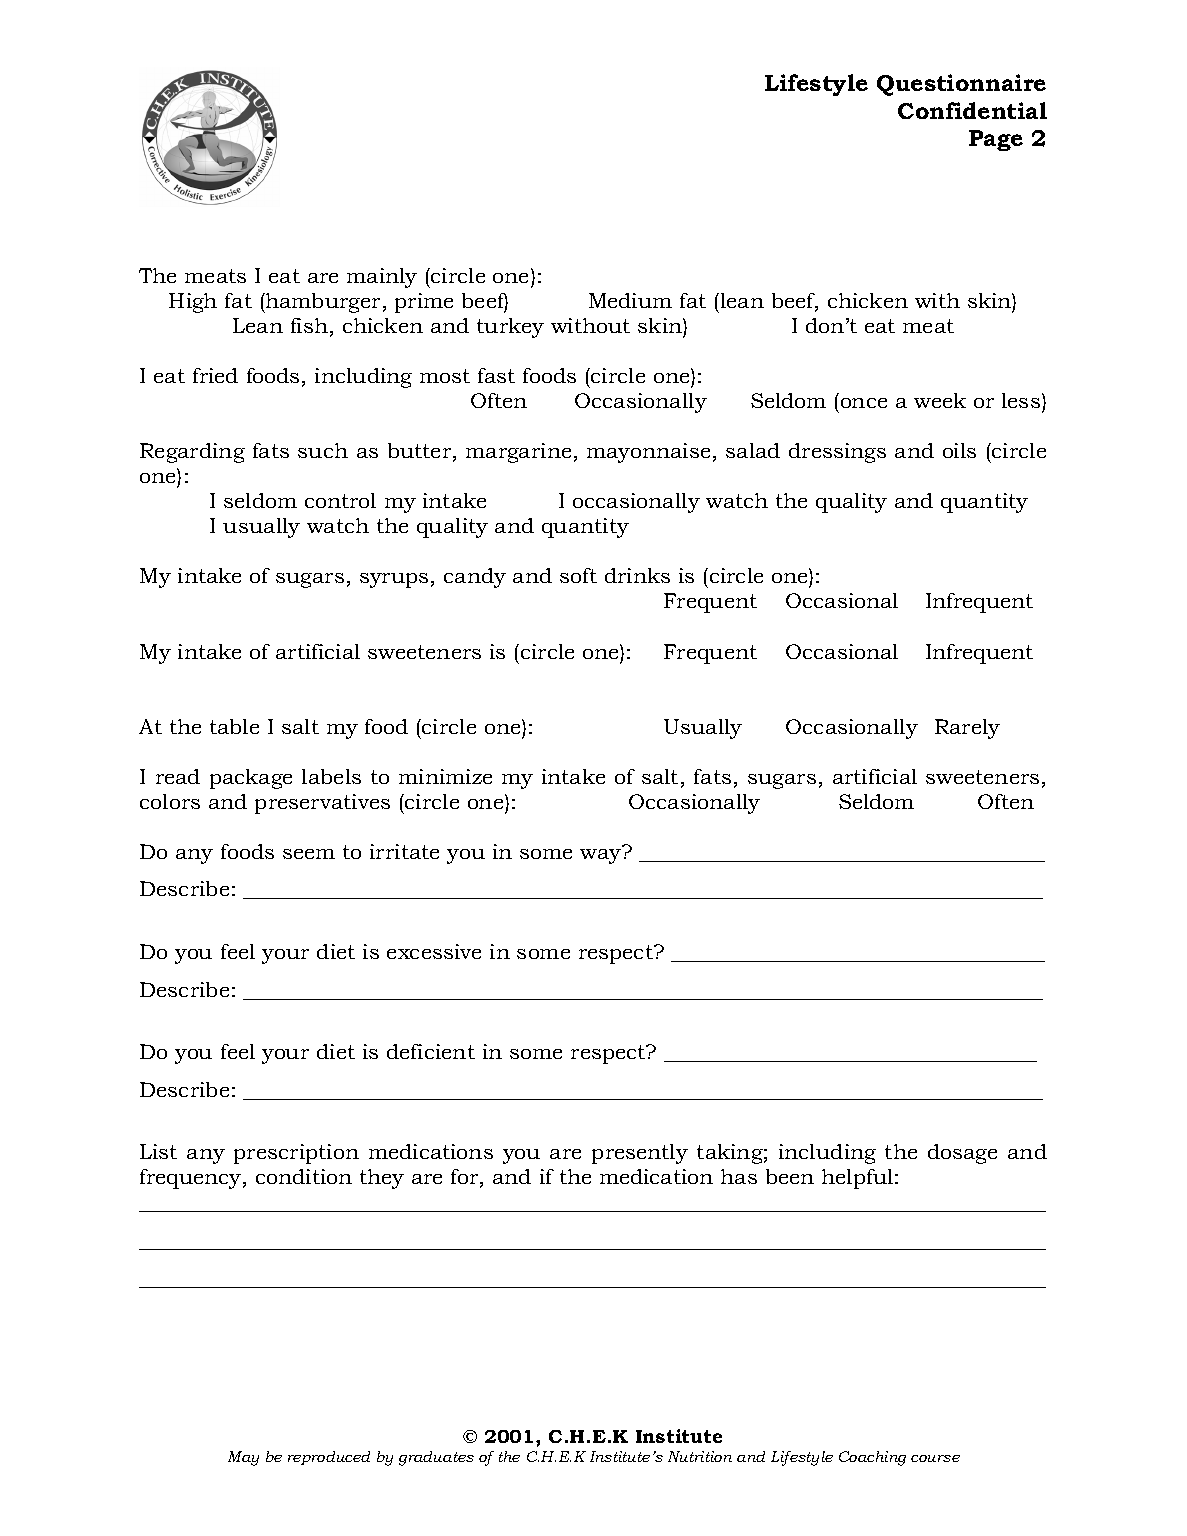 The height and width of the screenshot is (1536, 1187). I want to click on package, so click(251, 779).
